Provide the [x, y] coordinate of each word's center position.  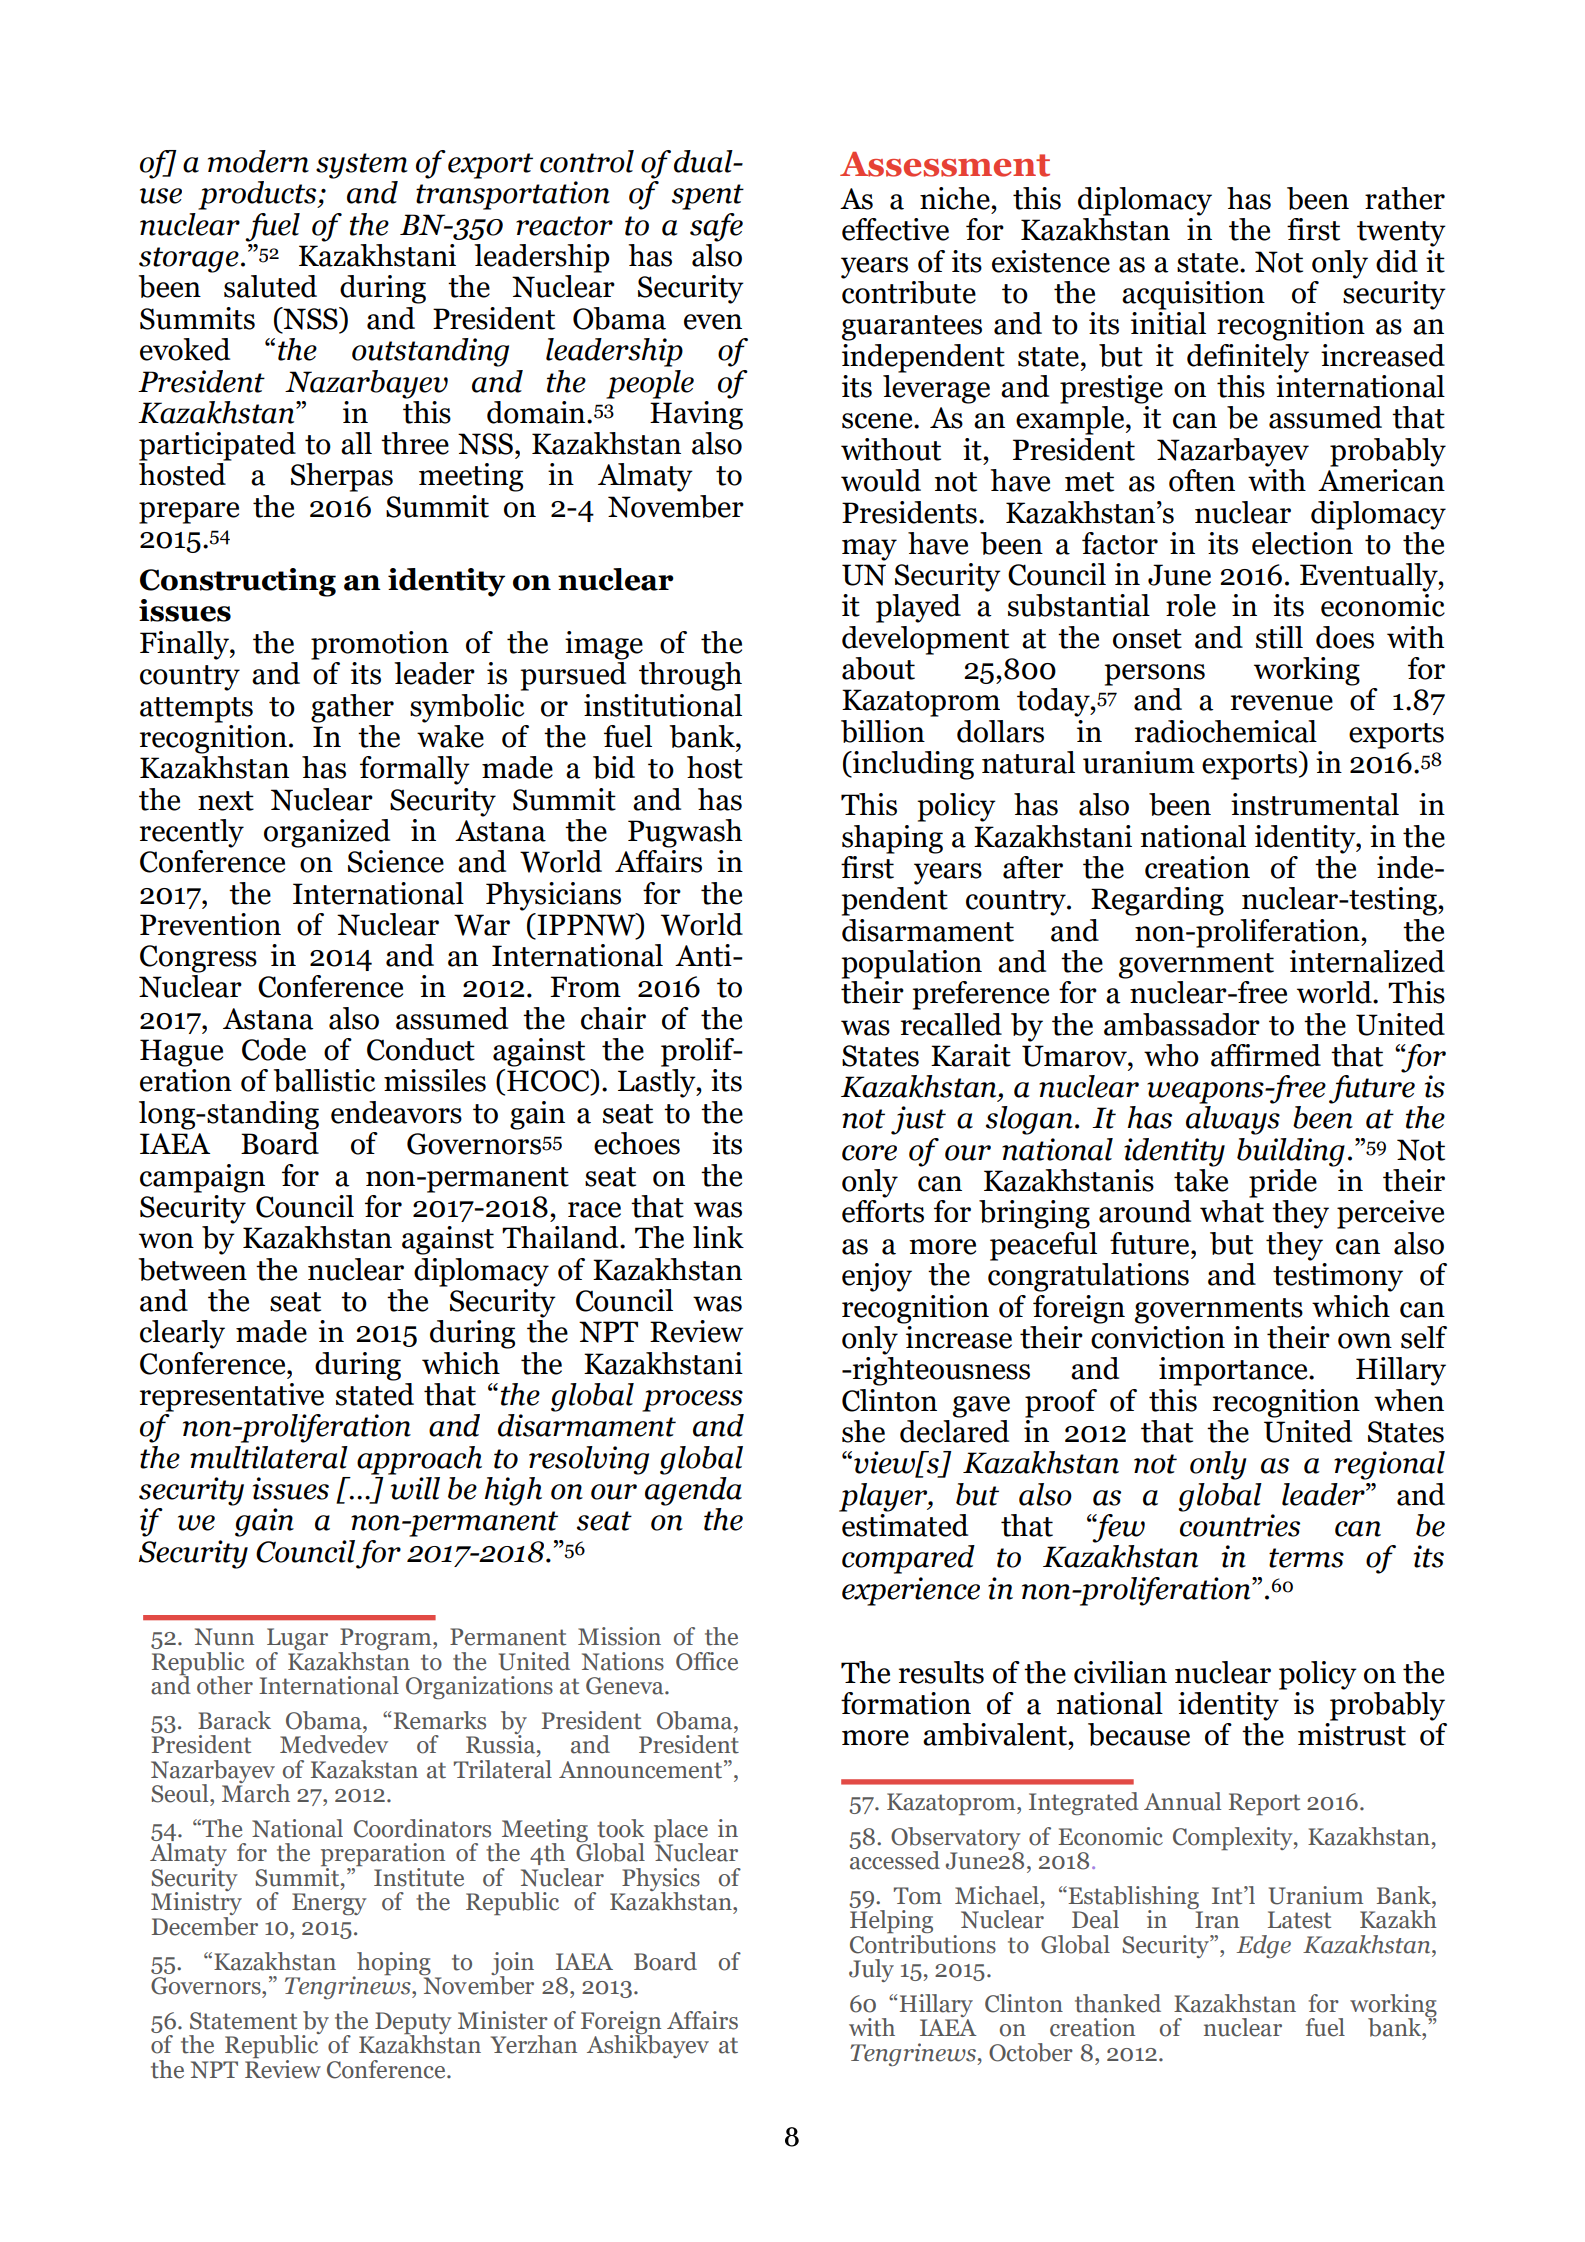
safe [716, 227]
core [869, 1153]
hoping [394, 1963]
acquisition [1193, 295]
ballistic [324, 1080]
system [362, 166]
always [1233, 1119]
